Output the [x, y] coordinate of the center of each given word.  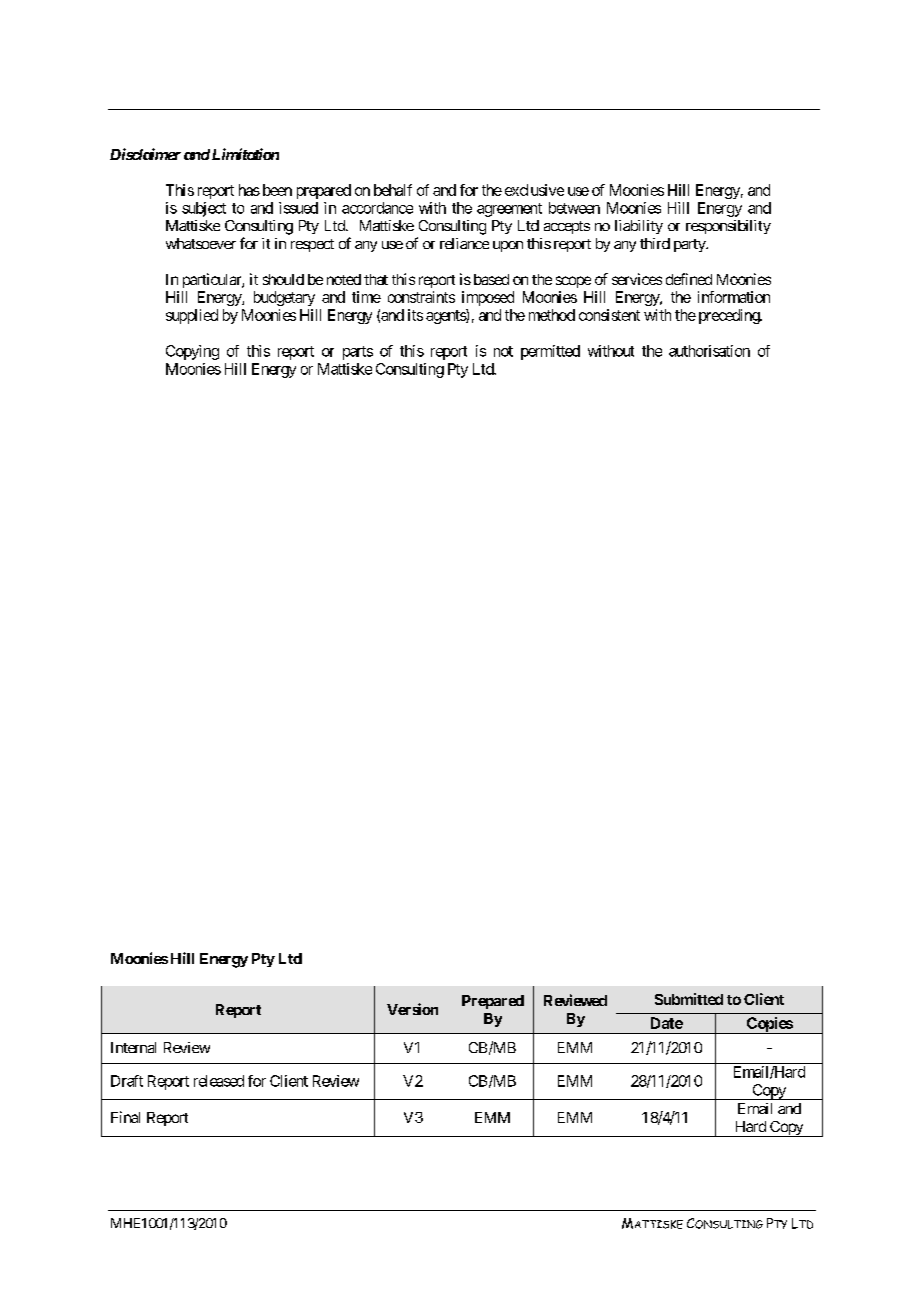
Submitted [689, 999]
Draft [127, 1081]
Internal [133, 1047]
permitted [550, 352]
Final [125, 1117]
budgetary [284, 298]
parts [358, 353]
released [219, 1081]
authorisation [709, 351]
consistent [609, 315]
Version [412, 1009]
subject [204, 209]
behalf [393, 190]
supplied [192, 316]
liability [639, 227]
